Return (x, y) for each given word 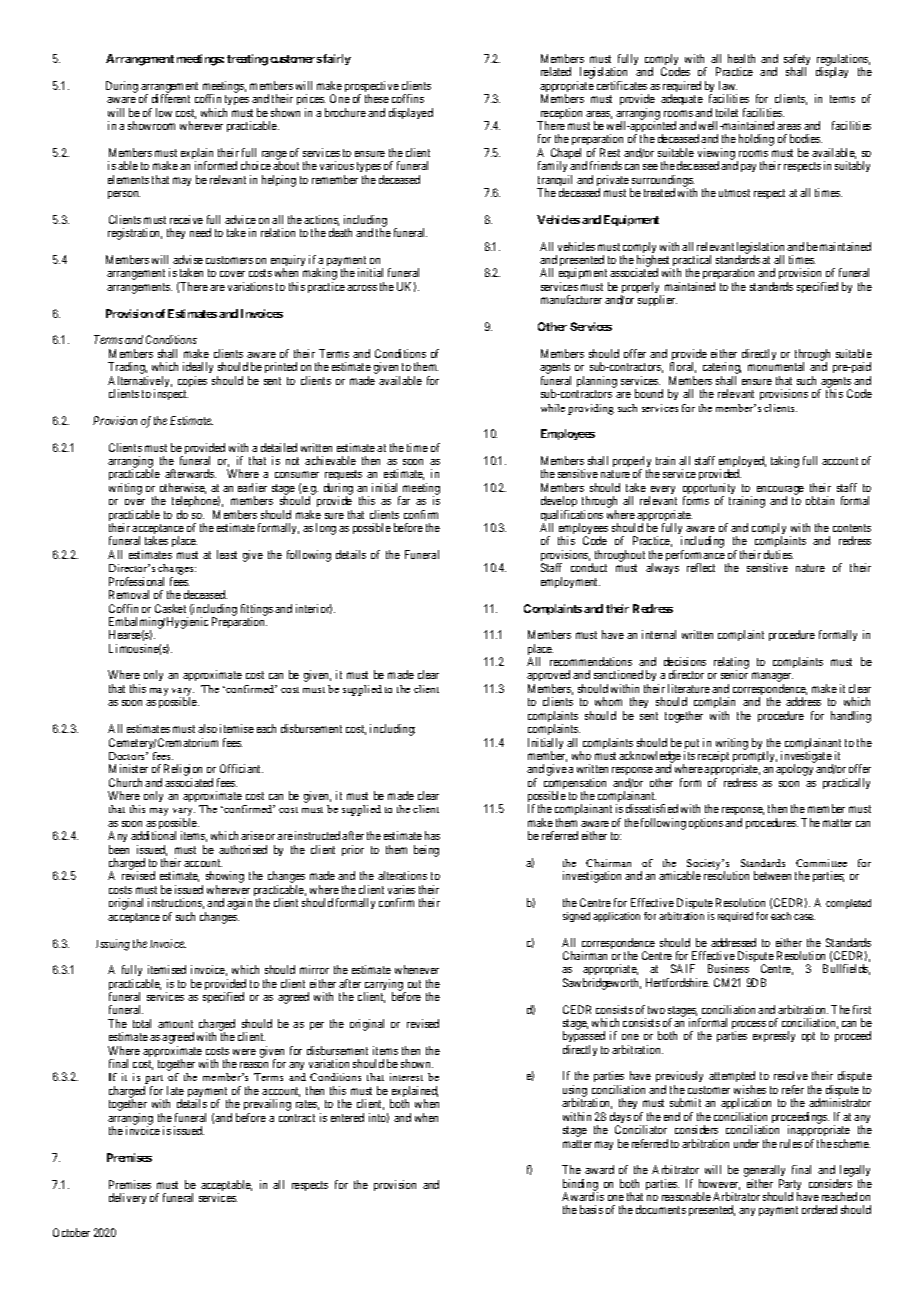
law (728, 85)
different (171, 98)
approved (548, 677)
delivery (127, 1198)
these (377, 98)
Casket (170, 608)
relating (731, 664)
